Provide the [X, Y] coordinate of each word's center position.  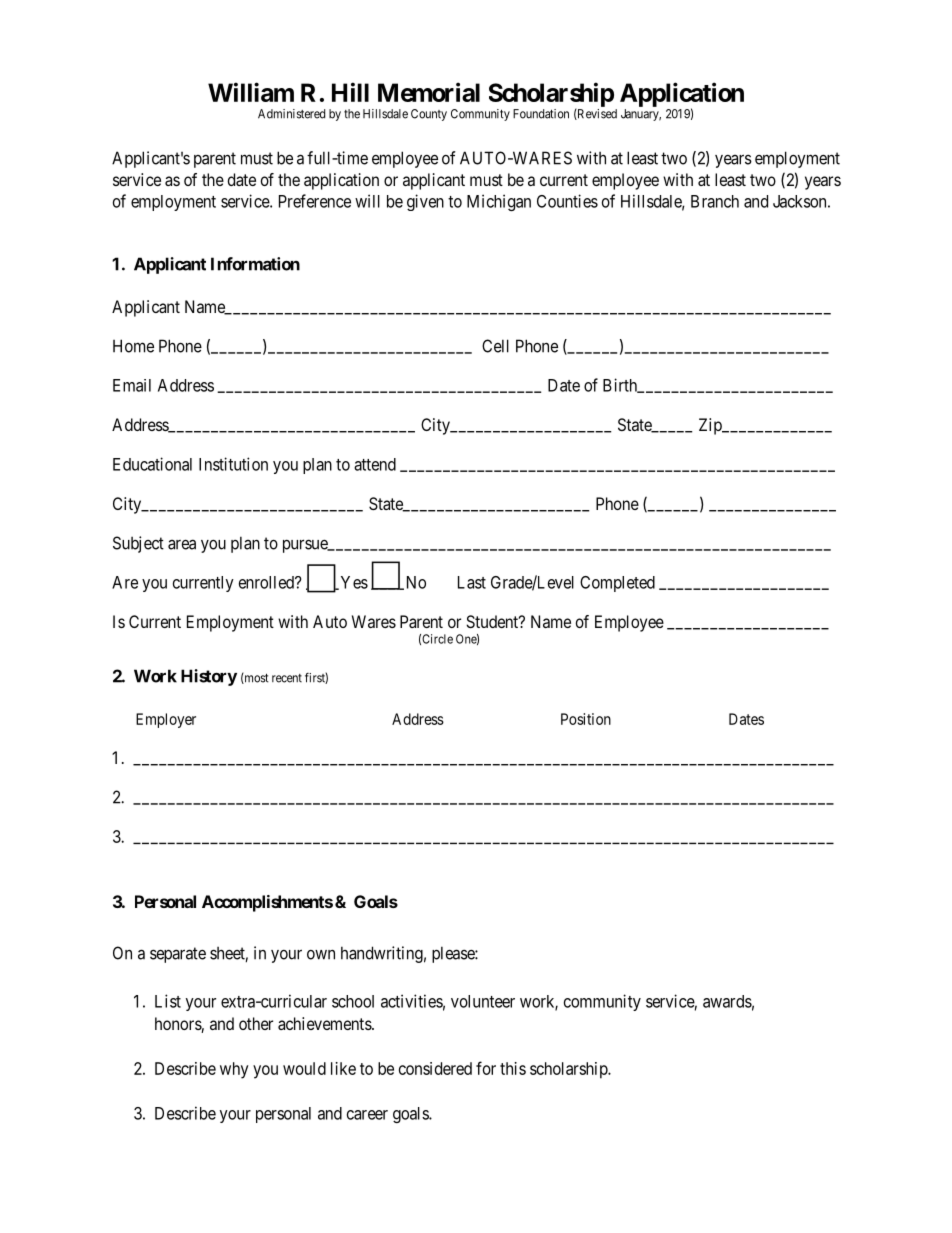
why [234, 1070]
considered [435, 1068]
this [513, 1068]
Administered [291, 114]
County [429, 115]
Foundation [541, 114]
